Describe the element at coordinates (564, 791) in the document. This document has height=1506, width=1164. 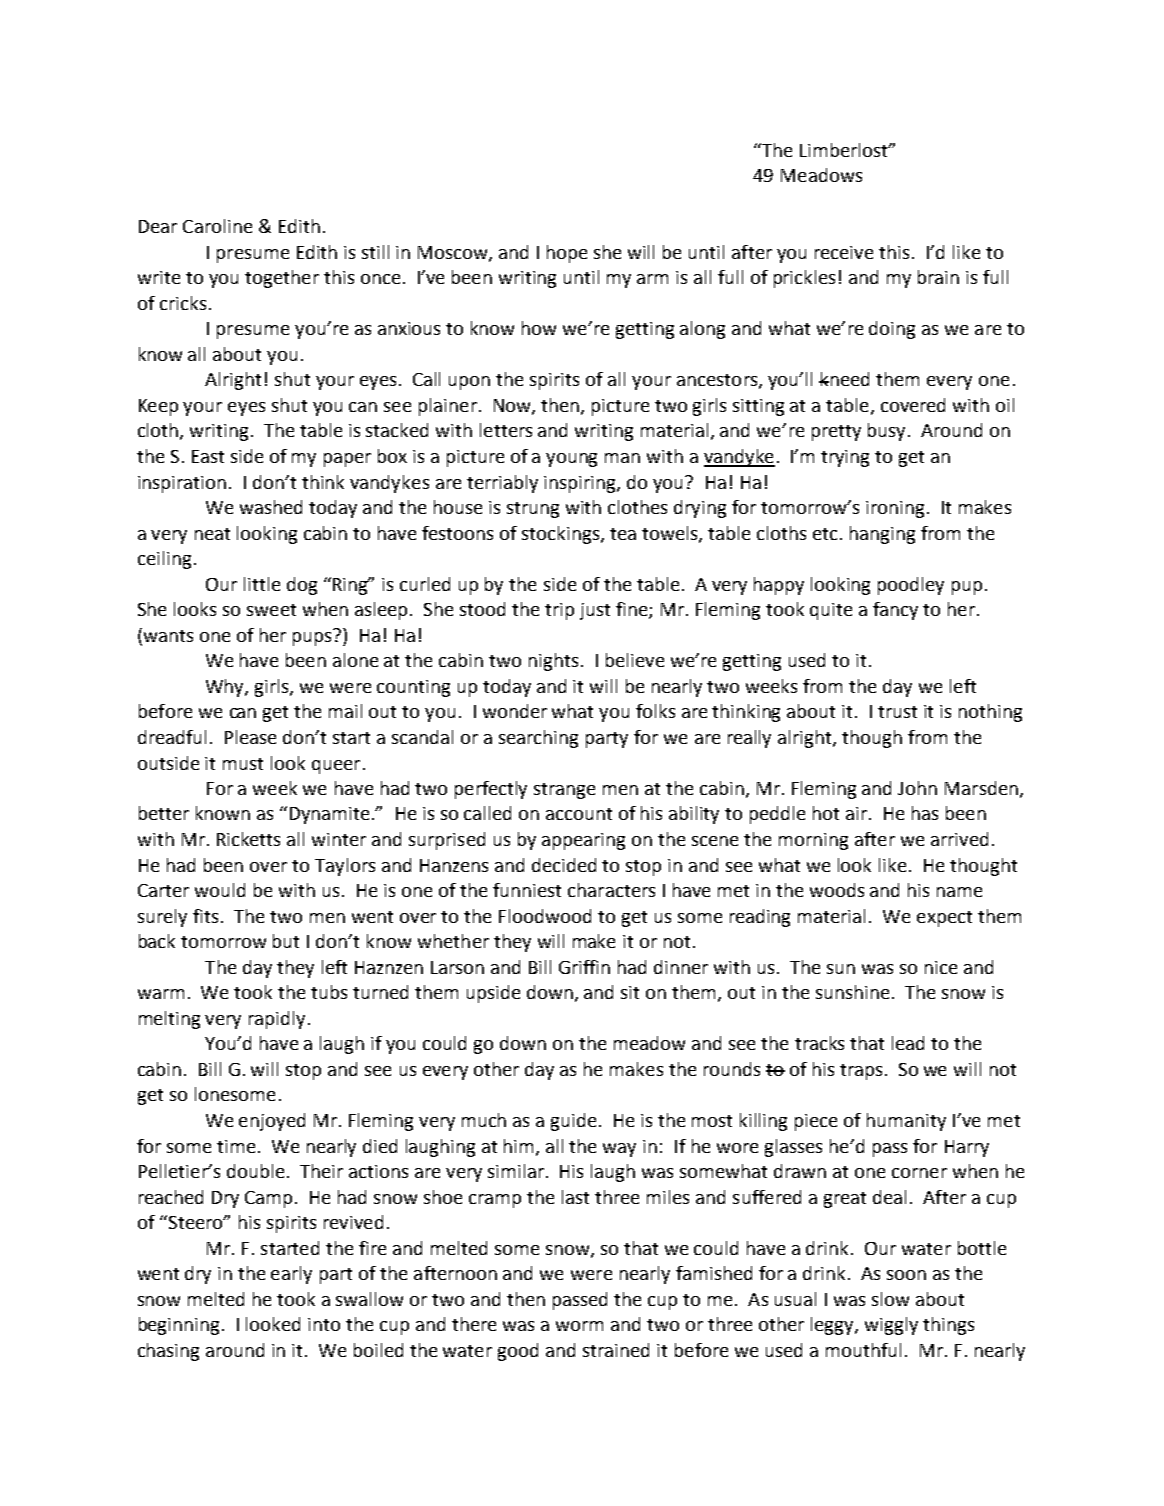
I see `strange` at that location.
